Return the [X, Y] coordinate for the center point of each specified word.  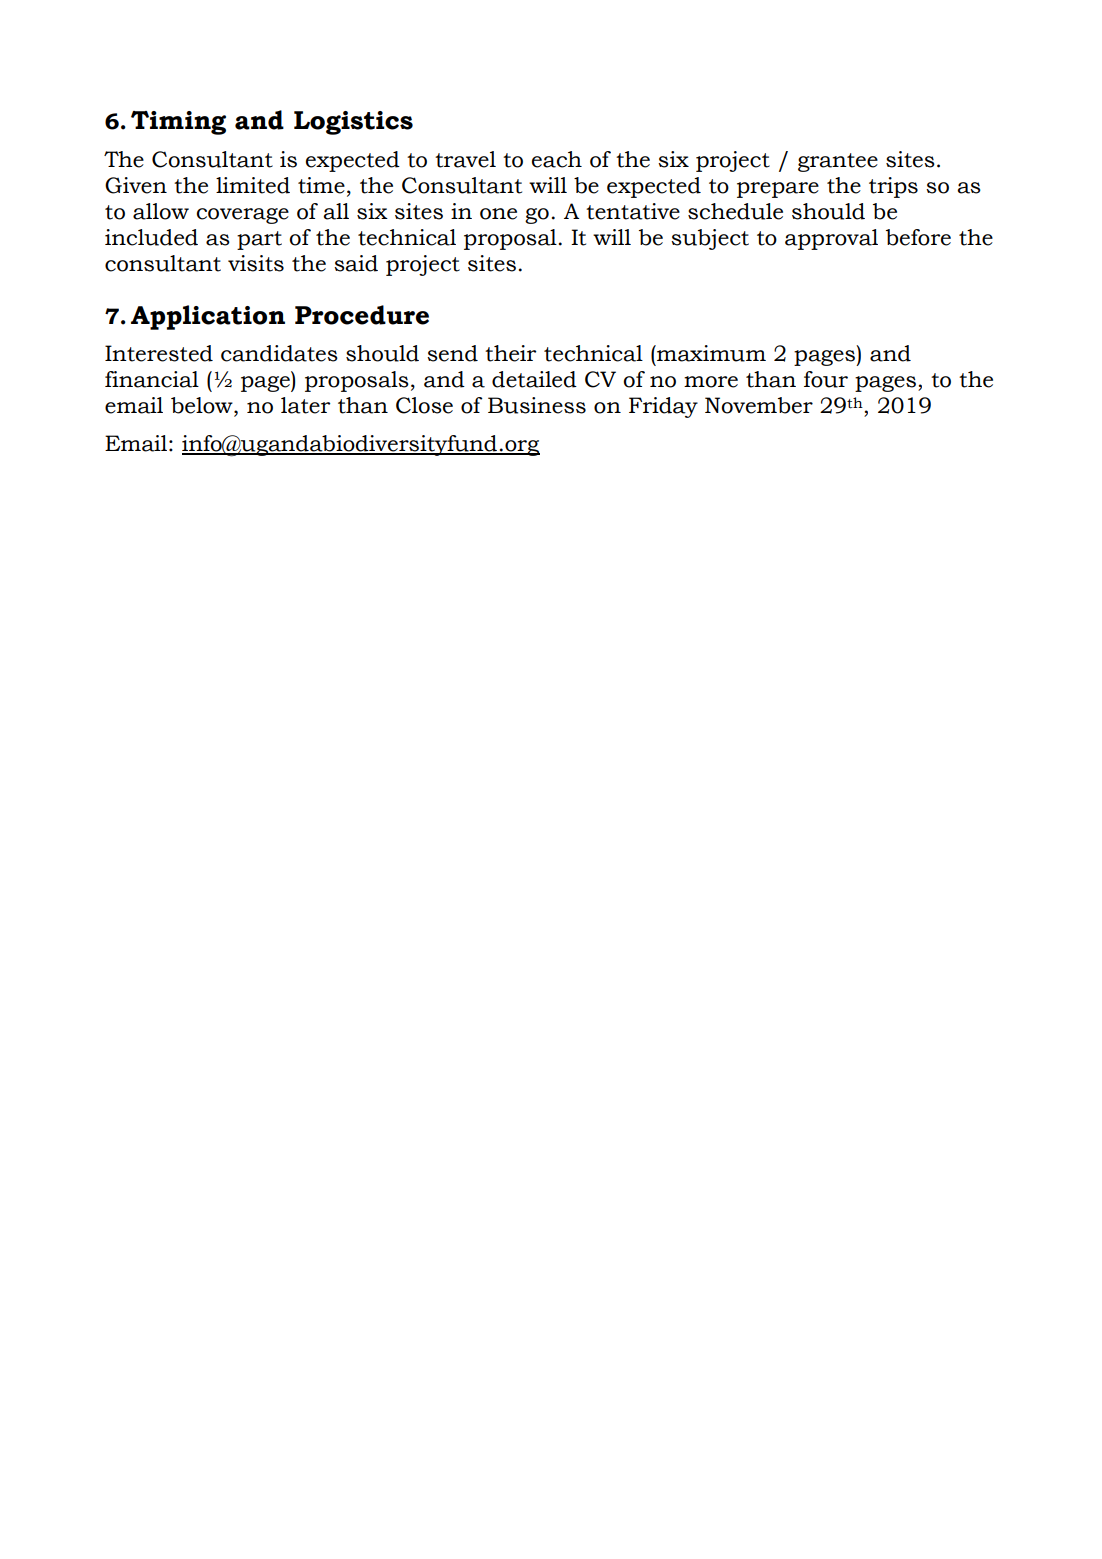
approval [831, 239]
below [203, 406]
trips [893, 187]
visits [256, 263]
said [356, 263]
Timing [178, 123]
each [557, 159]
